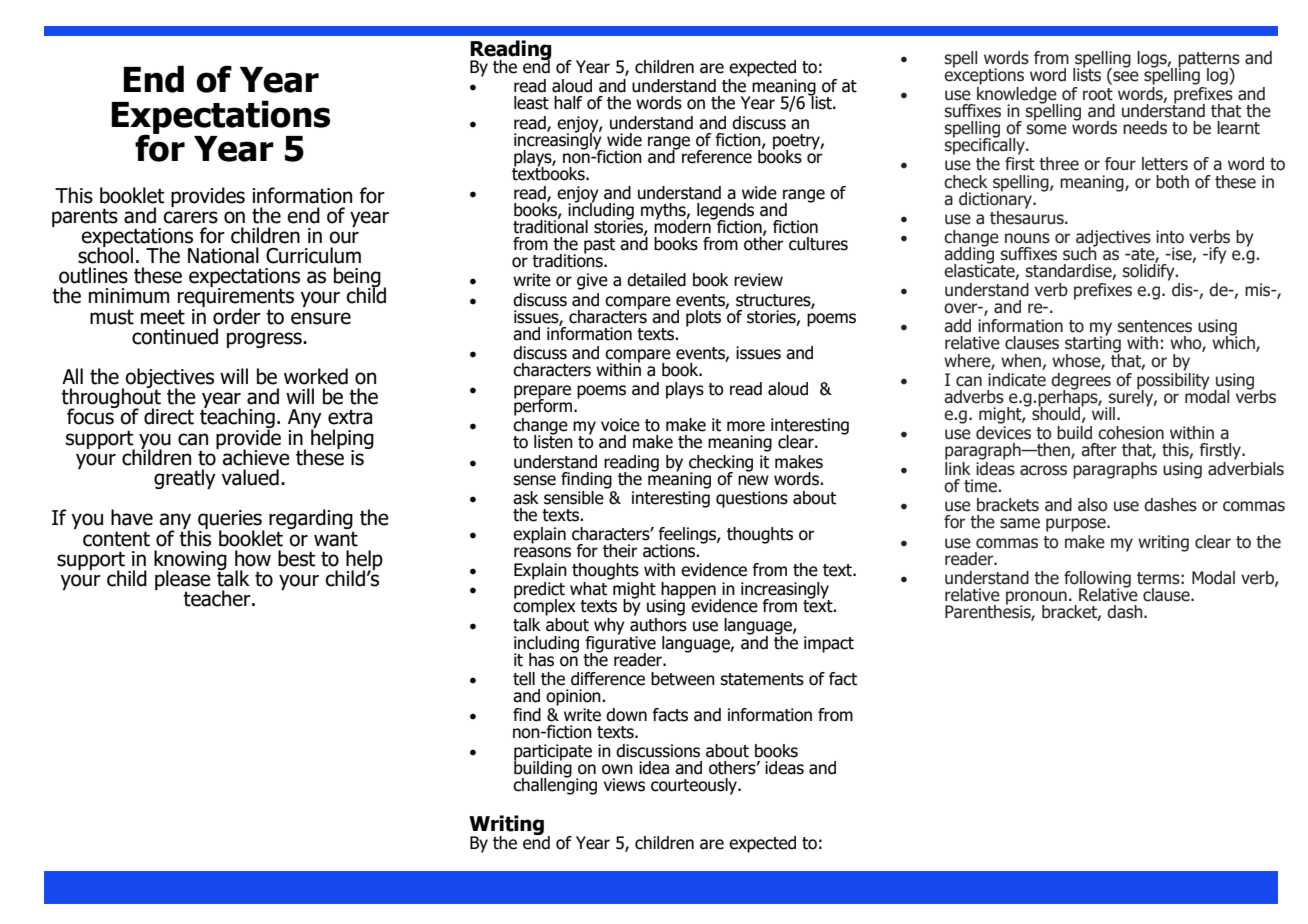  I want to click on teaching, so click(237, 418).
